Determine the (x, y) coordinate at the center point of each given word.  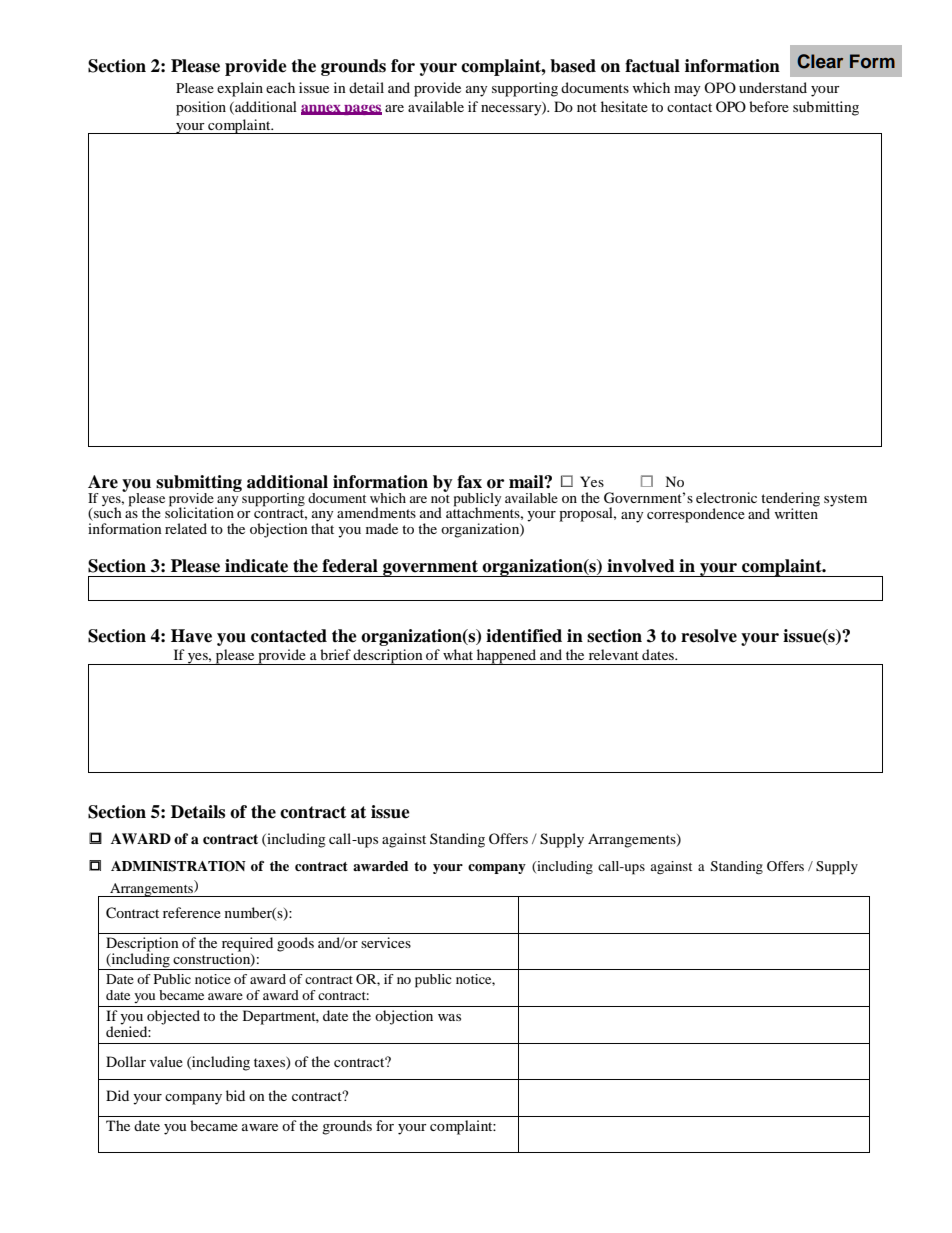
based (573, 66)
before (769, 106)
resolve (709, 636)
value (166, 1061)
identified (524, 636)
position (201, 108)
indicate (256, 566)
